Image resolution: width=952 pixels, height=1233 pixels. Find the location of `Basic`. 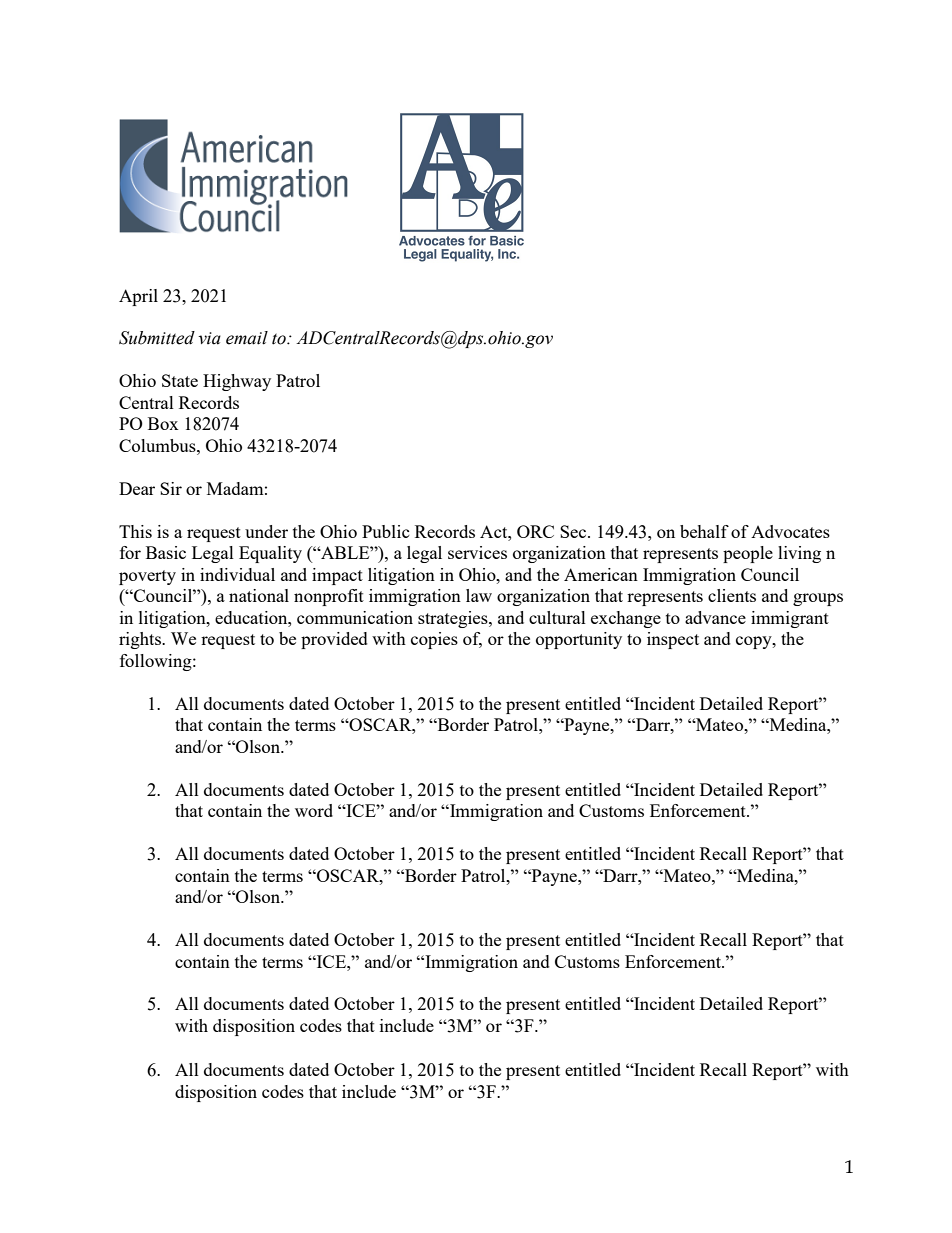

Basic is located at coordinates (166, 552).
